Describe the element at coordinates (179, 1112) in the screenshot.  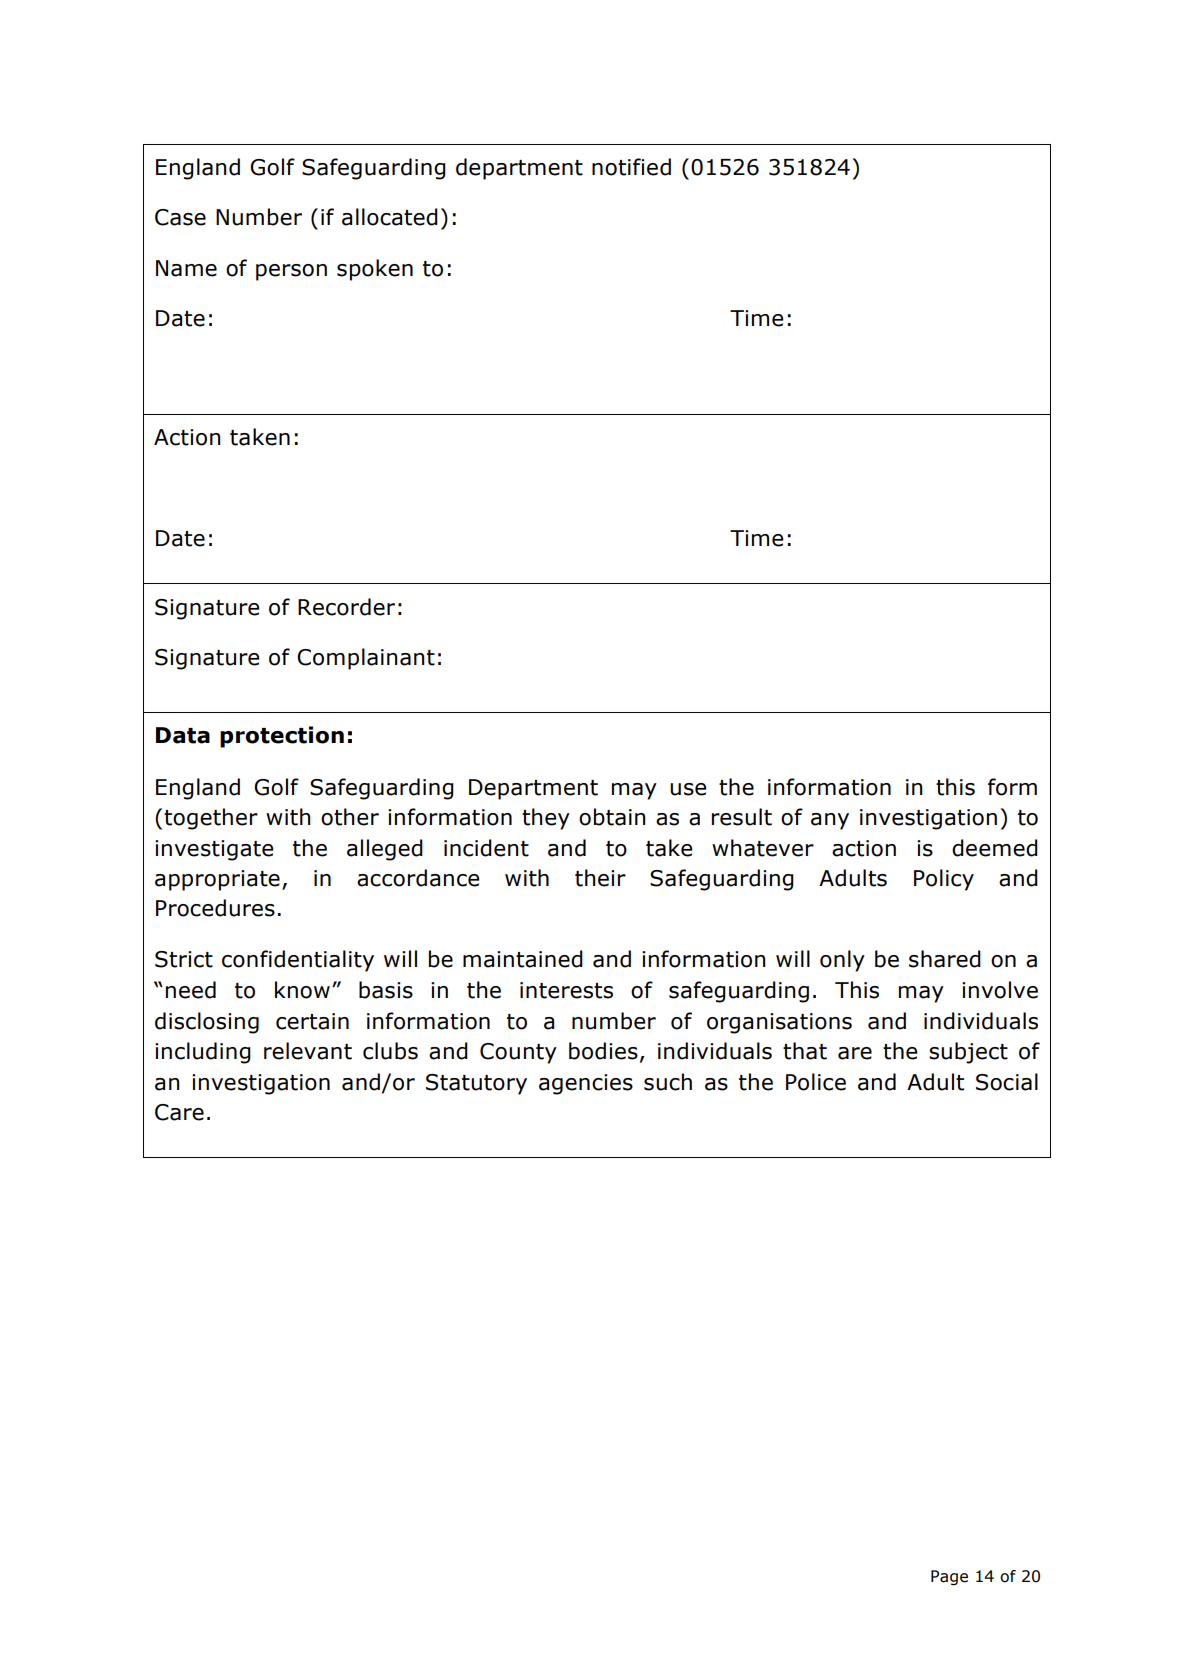
I see `Care` at that location.
